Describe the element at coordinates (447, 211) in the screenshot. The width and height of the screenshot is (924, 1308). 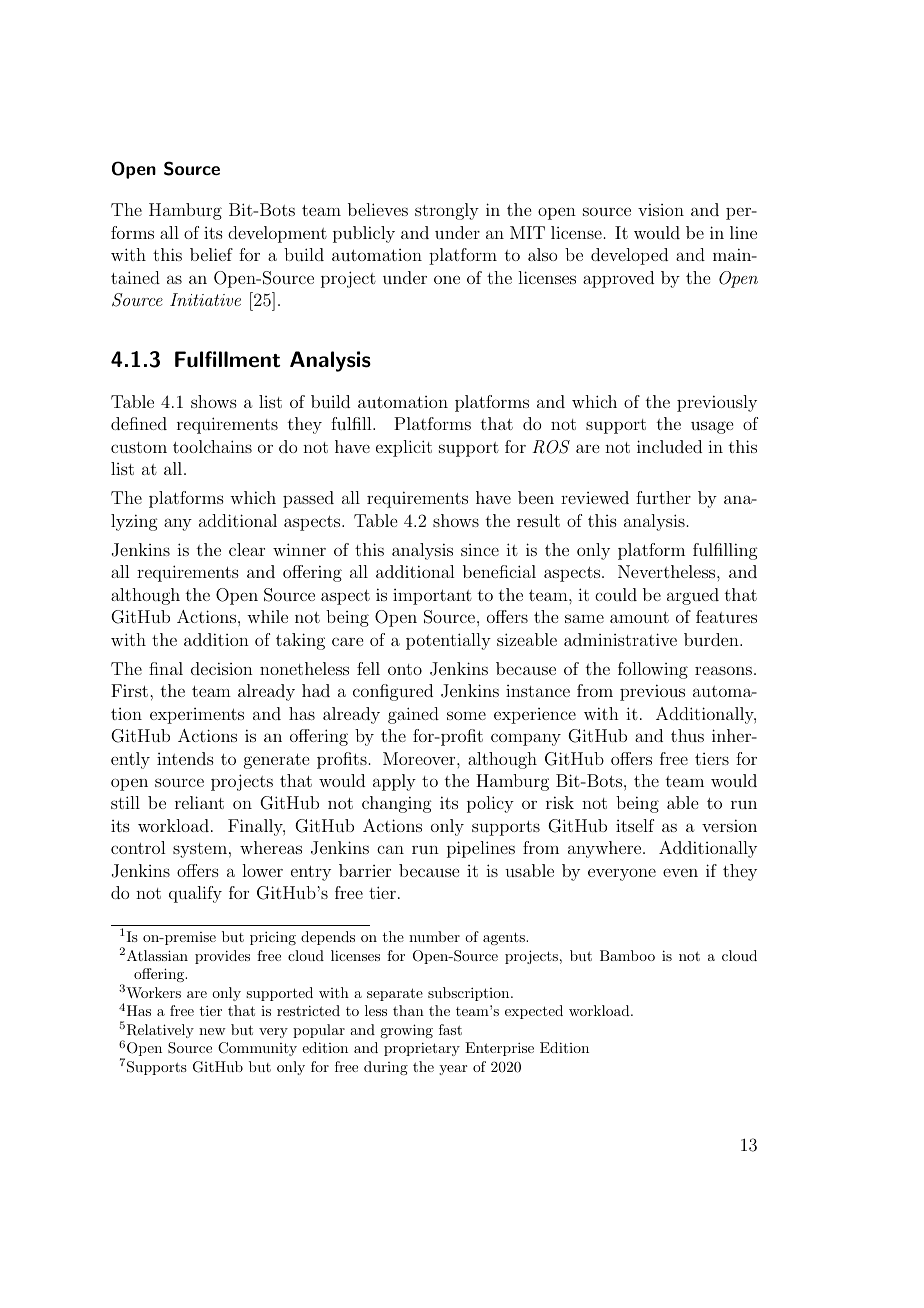
I see `strongly` at that location.
